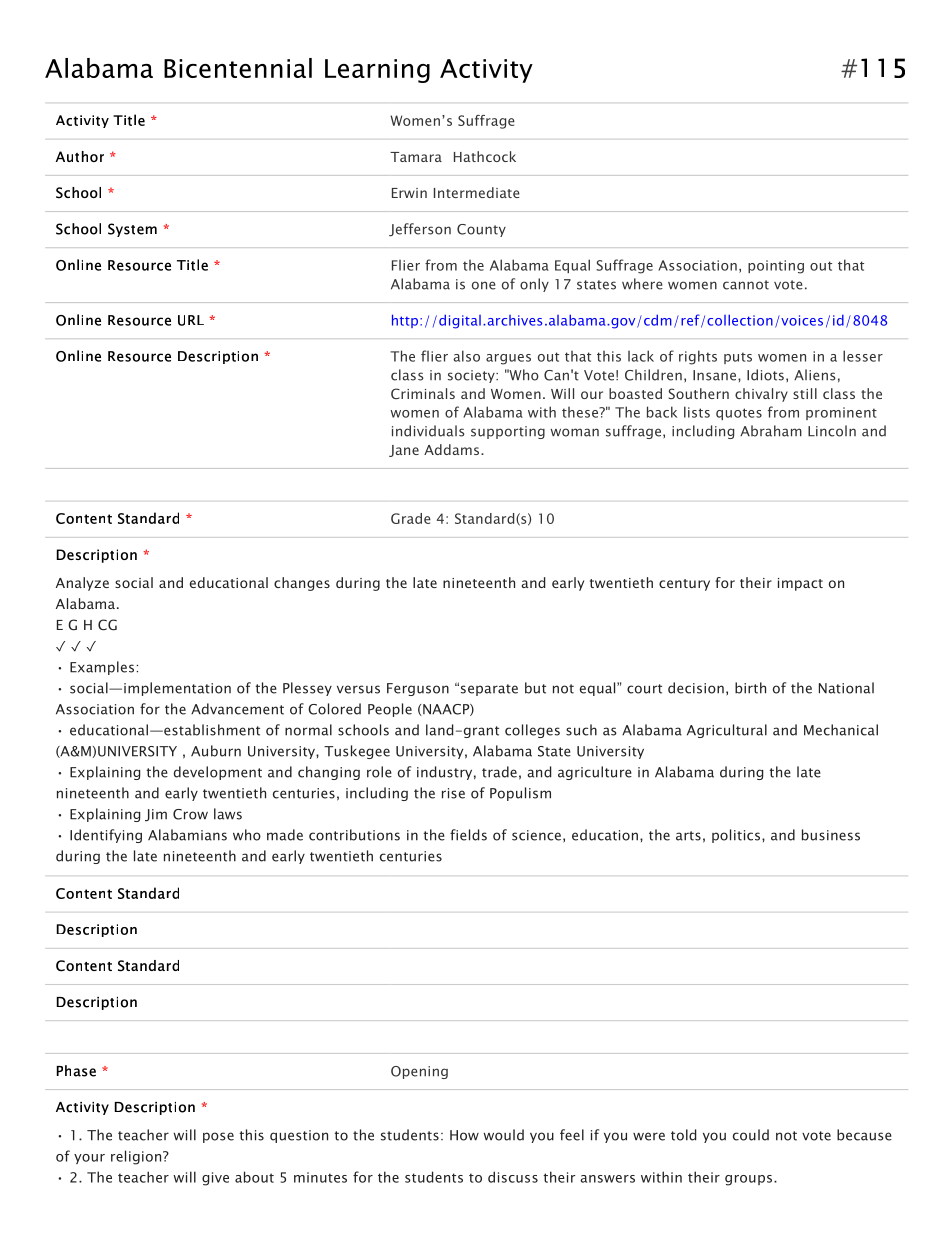 The height and width of the page is (1233, 952). What do you see at coordinates (453, 449) in the page?
I see `Addams` at bounding box center [453, 449].
